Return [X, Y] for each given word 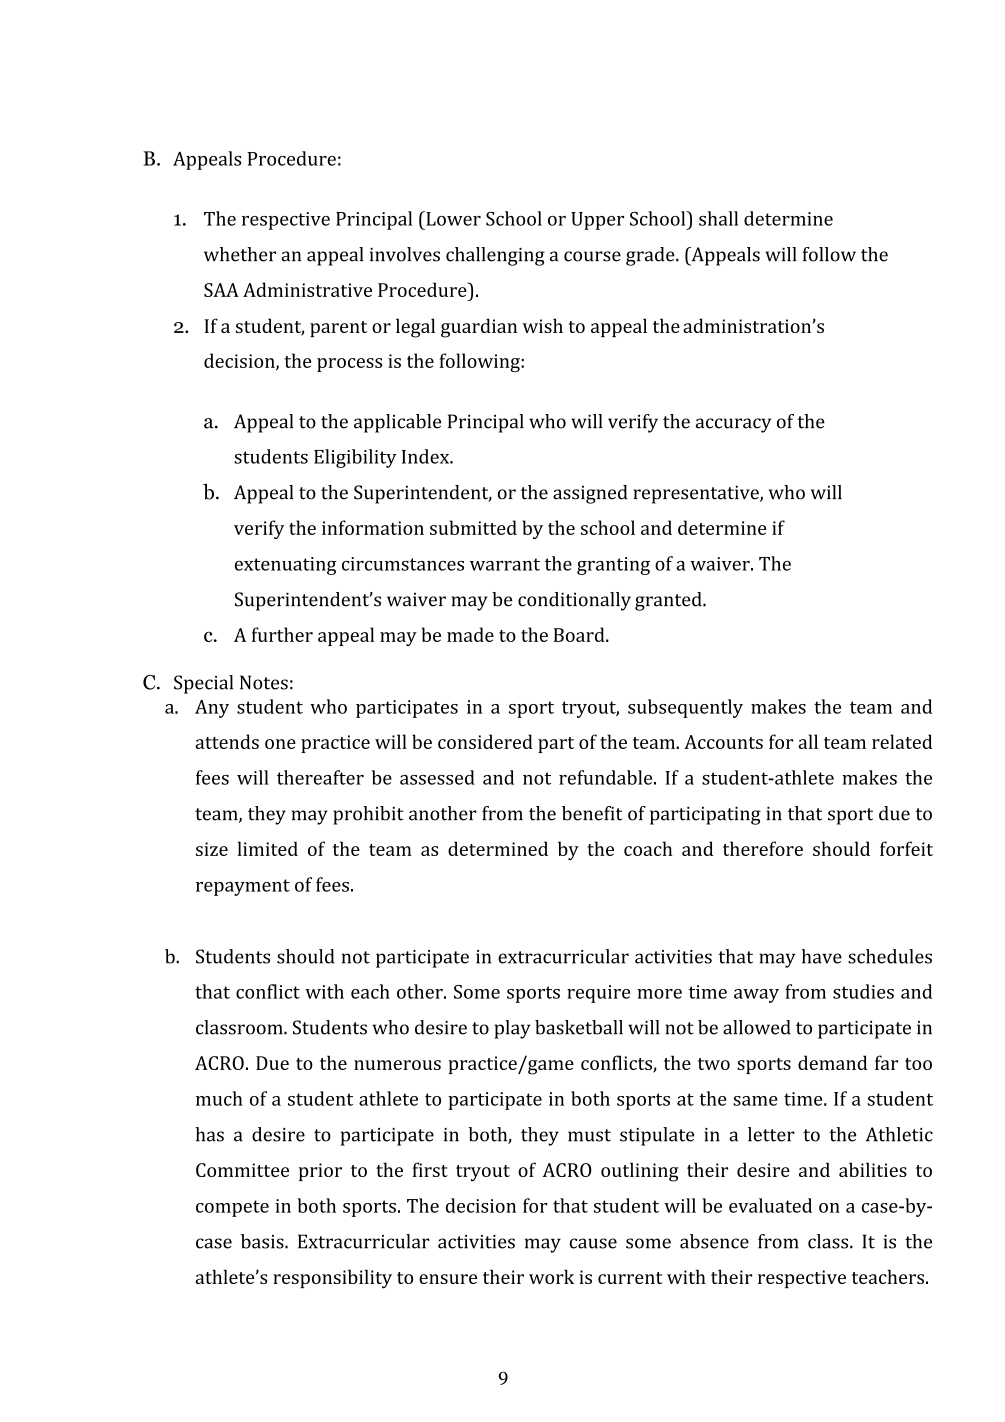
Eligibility [355, 458]
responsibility [332, 1279]
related [902, 741]
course [592, 256]
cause [593, 1243]
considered [485, 741]
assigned [590, 494]
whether [240, 254]
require [598, 994]
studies [863, 991]
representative [697, 494]
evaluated [770, 1205]
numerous [397, 1065]
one [280, 744]
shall [718, 218]
